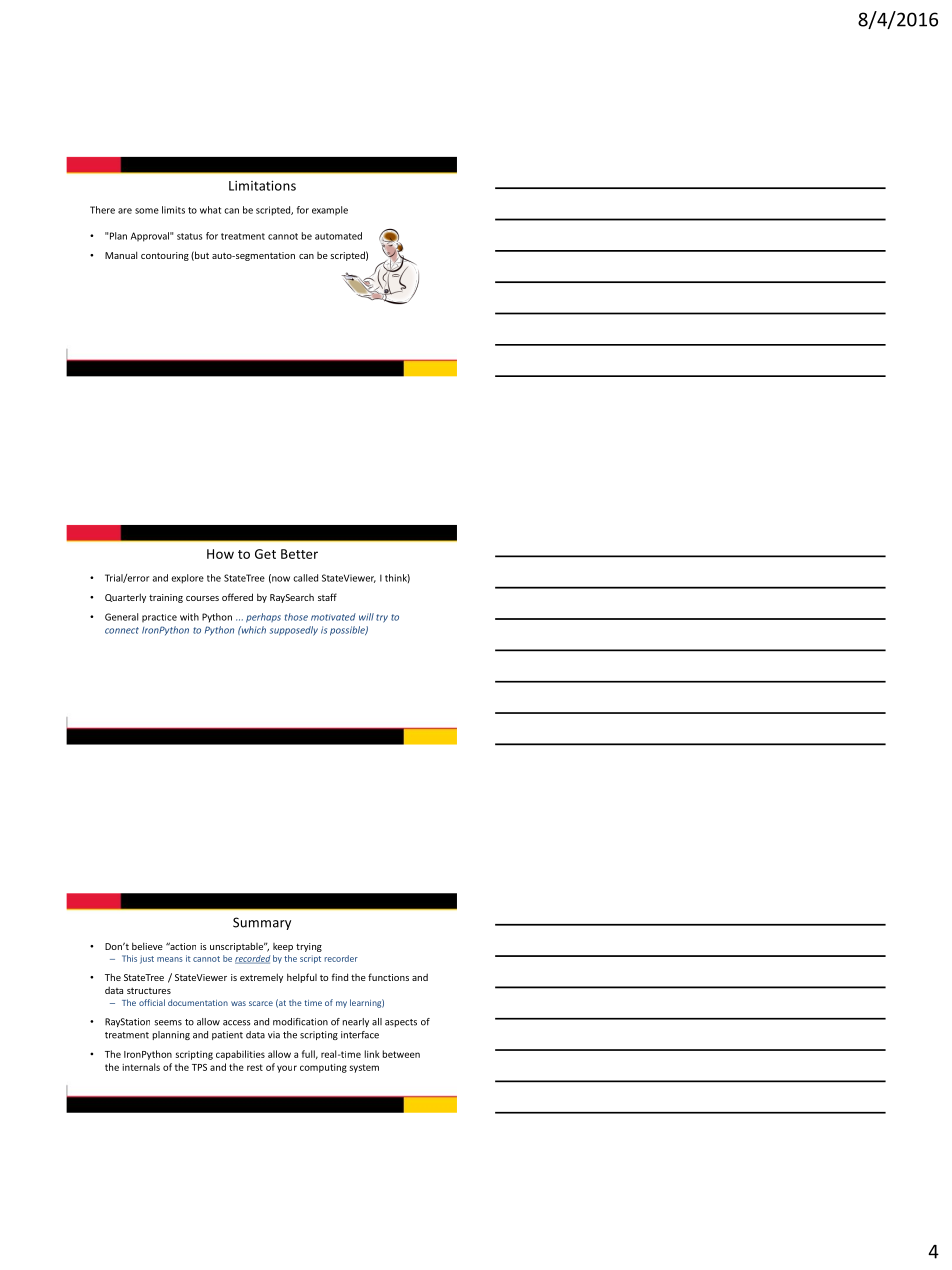 This screenshot has width=952, height=1270. Describe the element at coordinates (122, 630) in the screenshot. I see `connect` at that location.
